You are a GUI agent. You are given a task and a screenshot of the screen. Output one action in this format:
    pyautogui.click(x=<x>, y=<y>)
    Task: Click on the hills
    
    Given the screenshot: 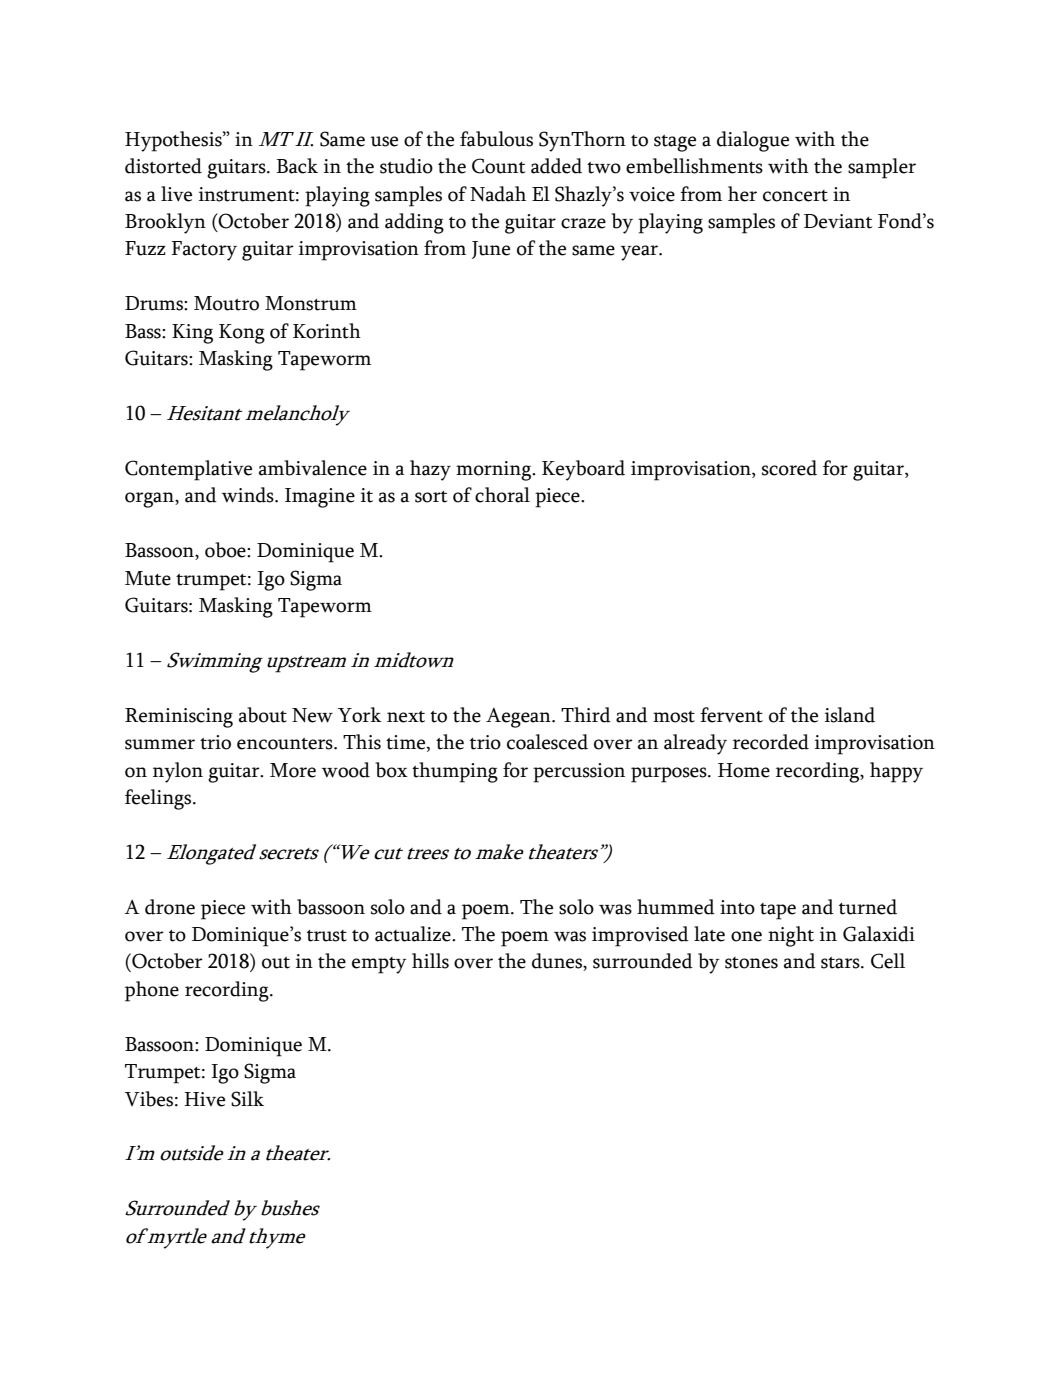 What is the action you would take?
    pyautogui.click(x=430, y=961)
